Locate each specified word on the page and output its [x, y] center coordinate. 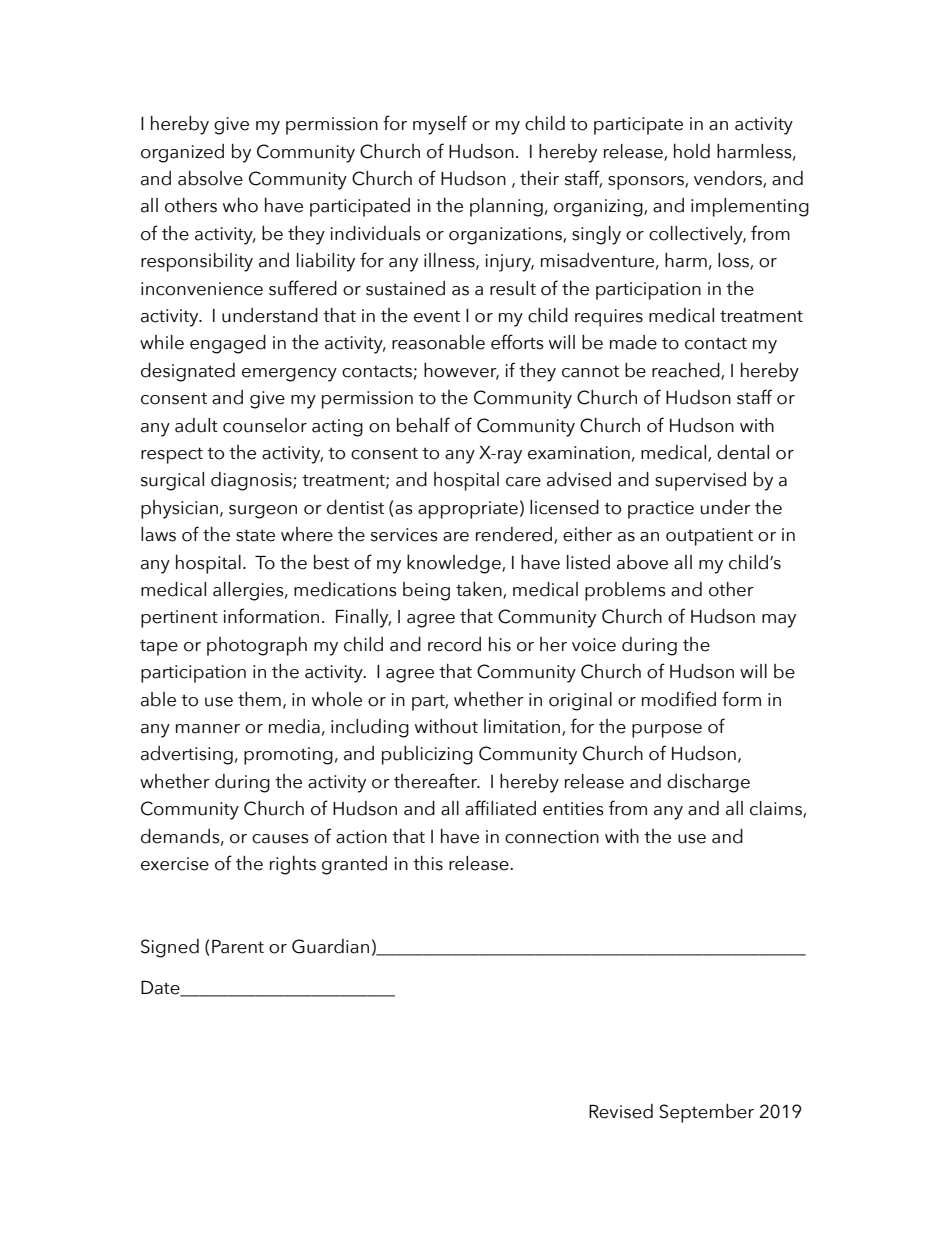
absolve [210, 178]
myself [440, 125]
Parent [238, 947]
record [454, 644]
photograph [257, 646]
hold [692, 151]
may [779, 621]
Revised [621, 1111]
